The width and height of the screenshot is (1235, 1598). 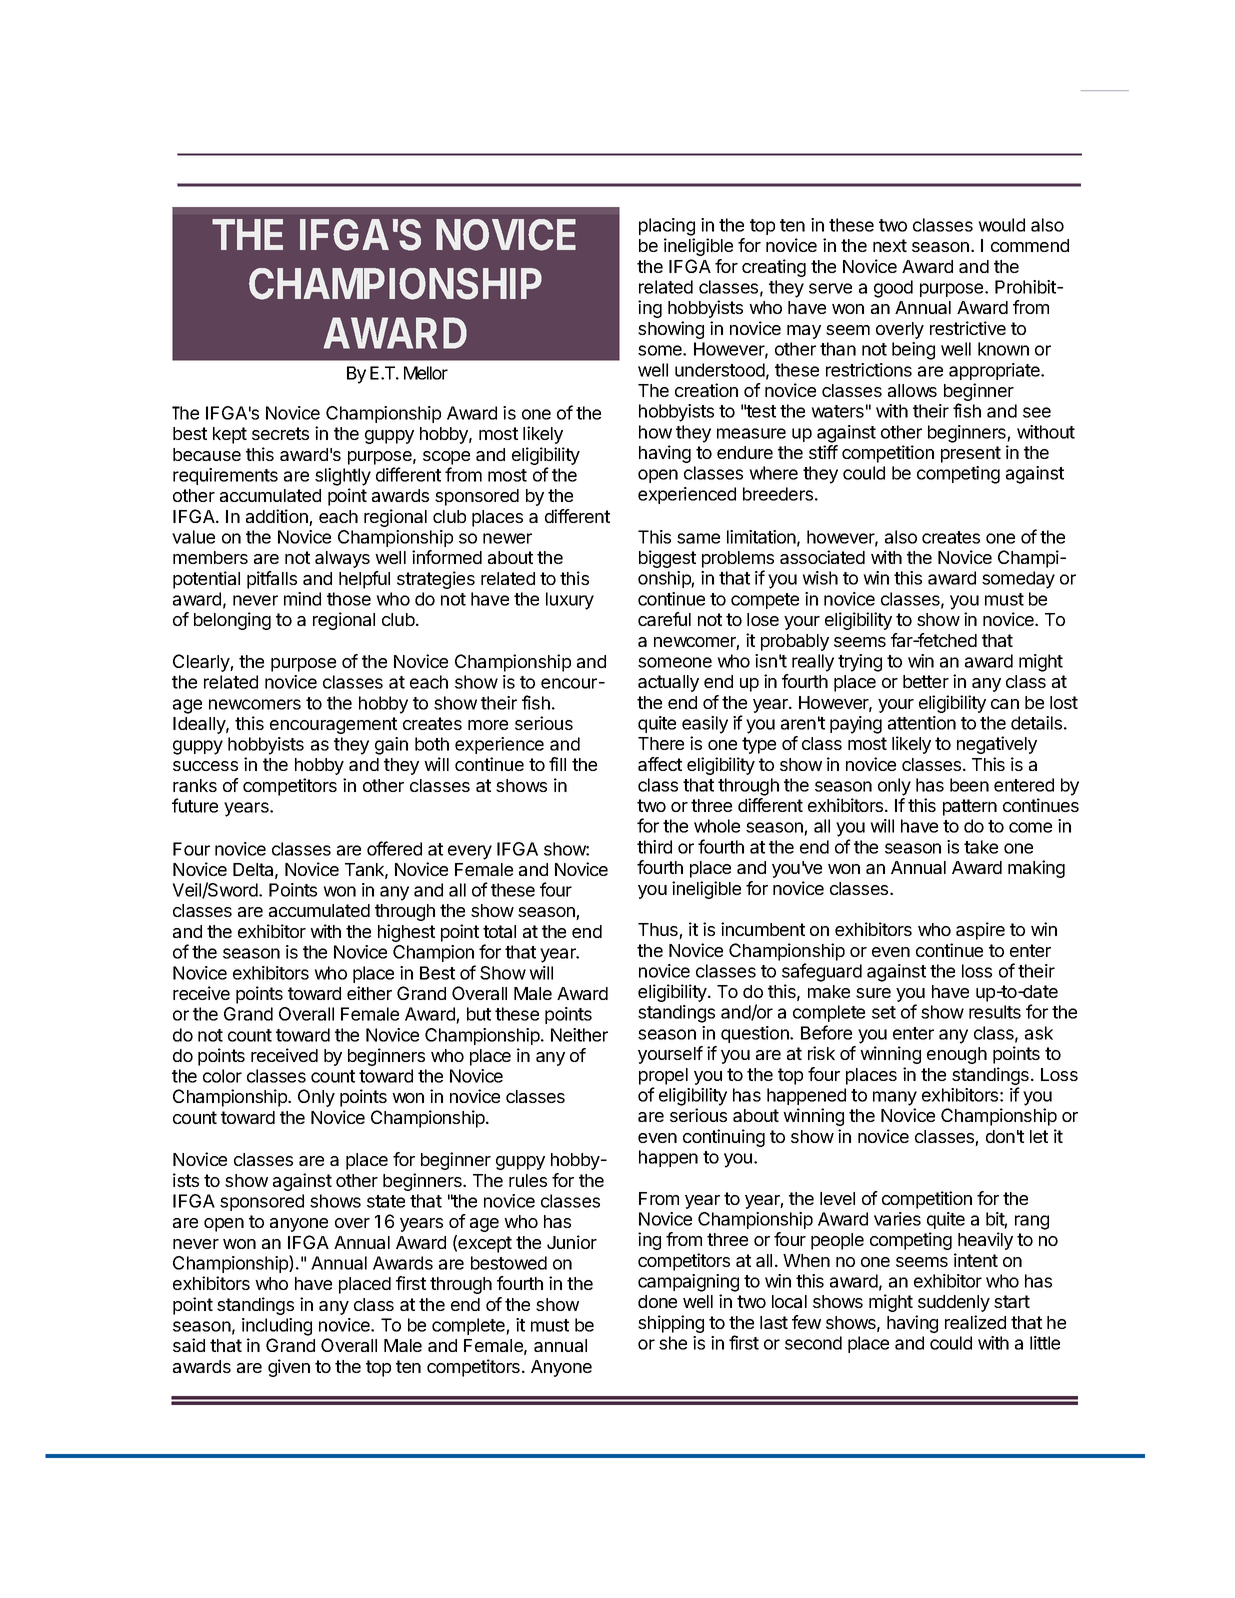 I want to click on mind, so click(x=302, y=599).
